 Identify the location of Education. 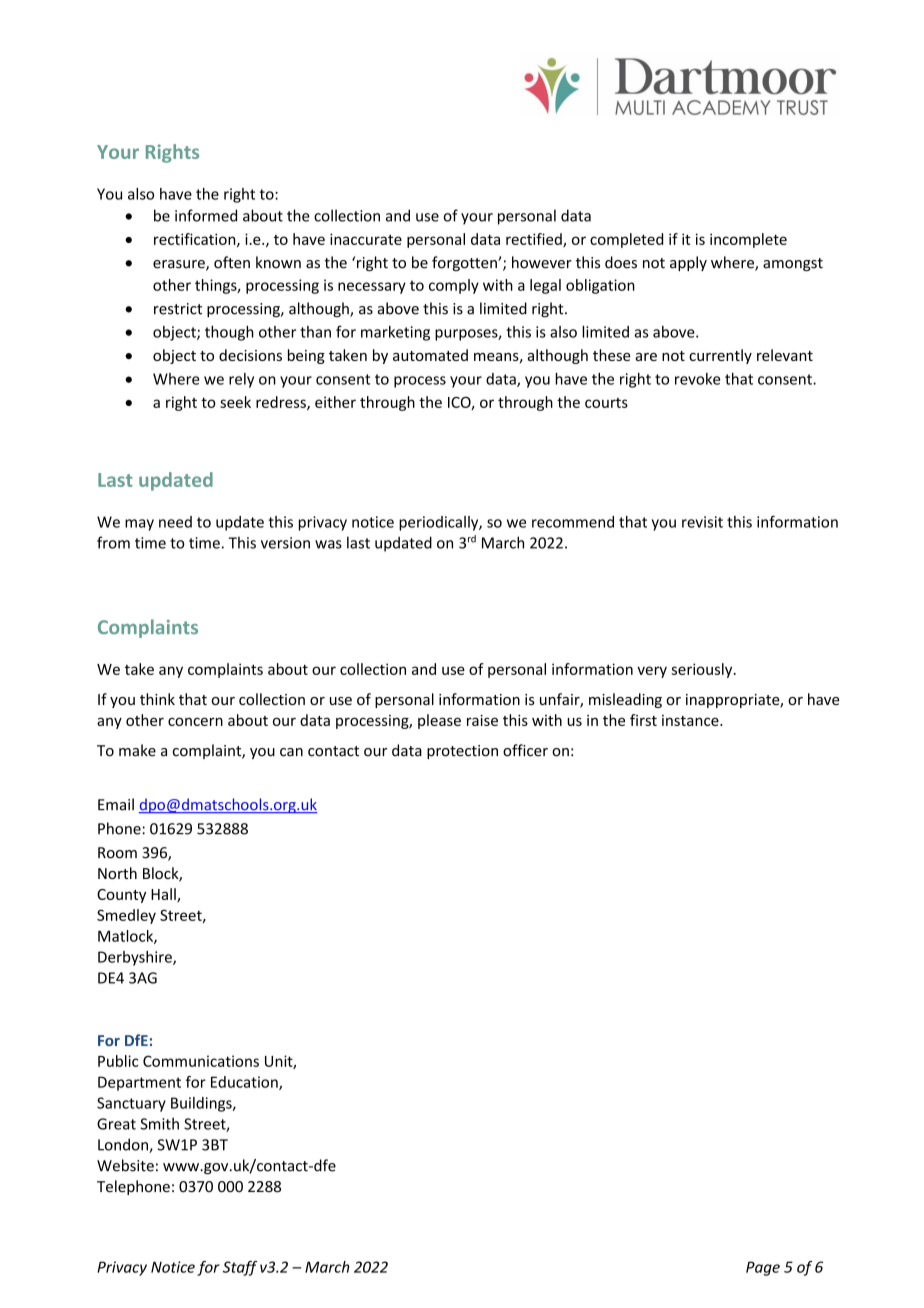
(245, 1083).
